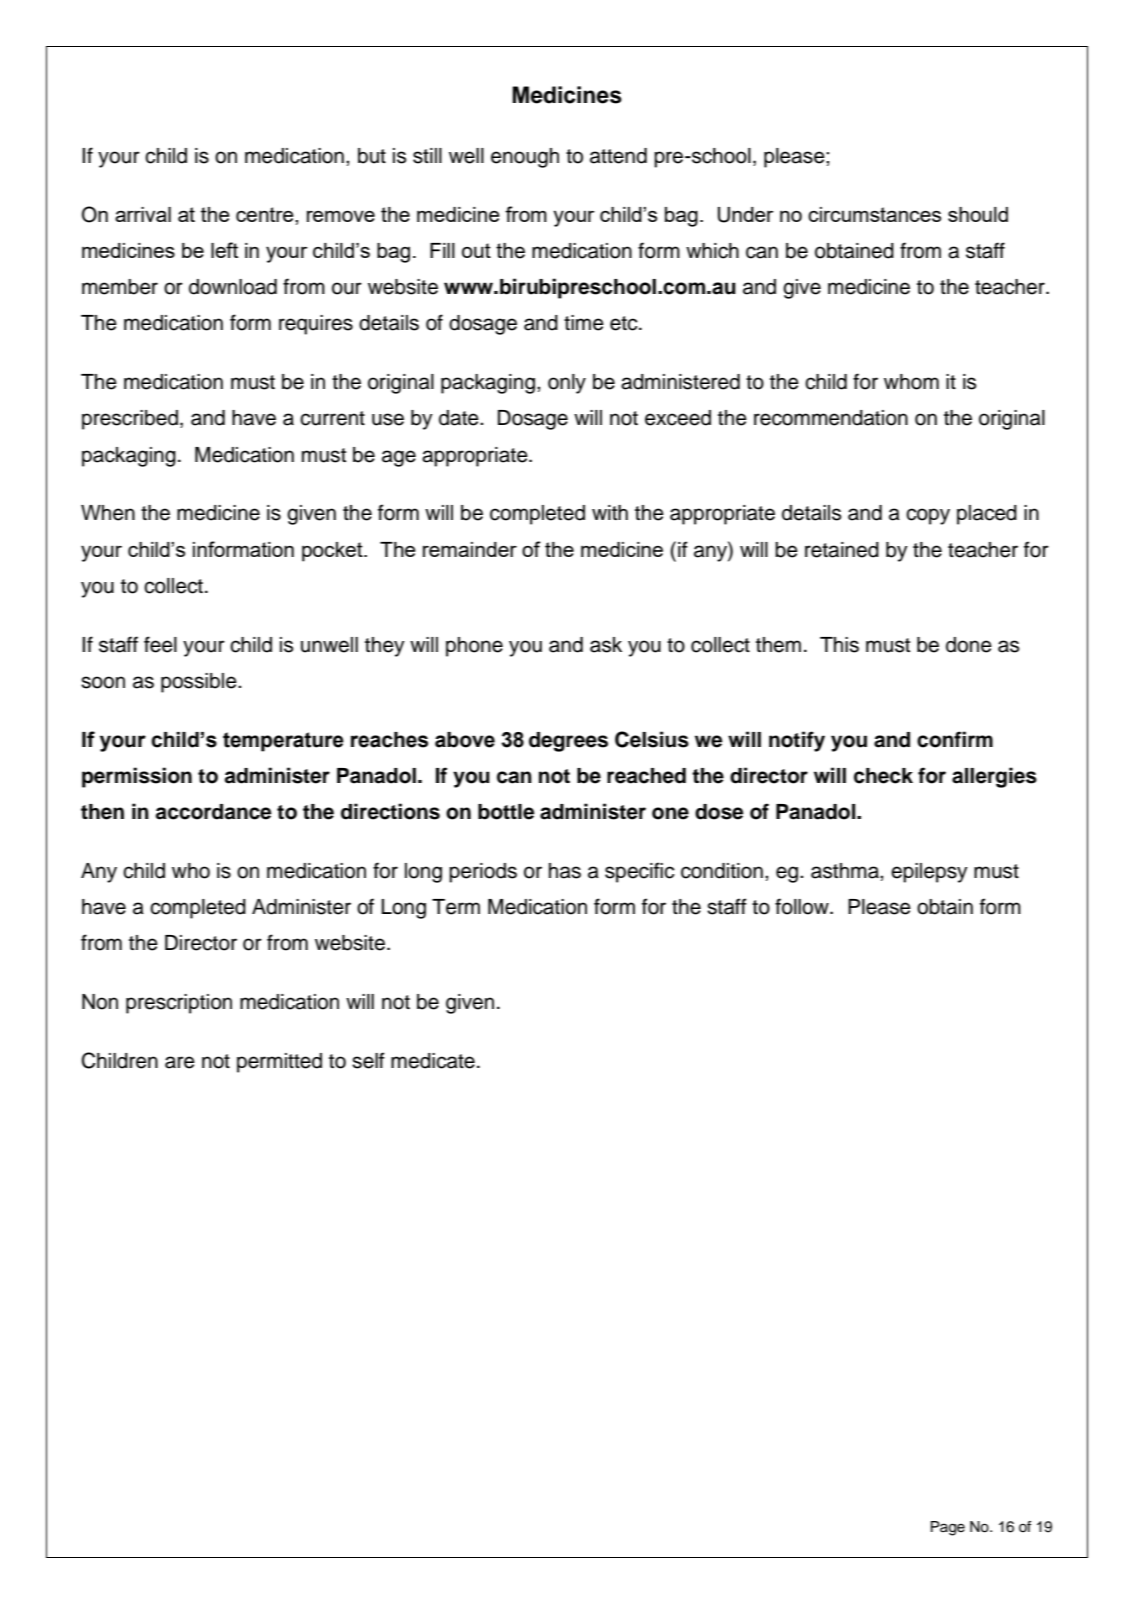 The width and height of the document is (1133, 1603). What do you see at coordinates (803, 906) in the document?
I see `follow` at bounding box center [803, 906].
